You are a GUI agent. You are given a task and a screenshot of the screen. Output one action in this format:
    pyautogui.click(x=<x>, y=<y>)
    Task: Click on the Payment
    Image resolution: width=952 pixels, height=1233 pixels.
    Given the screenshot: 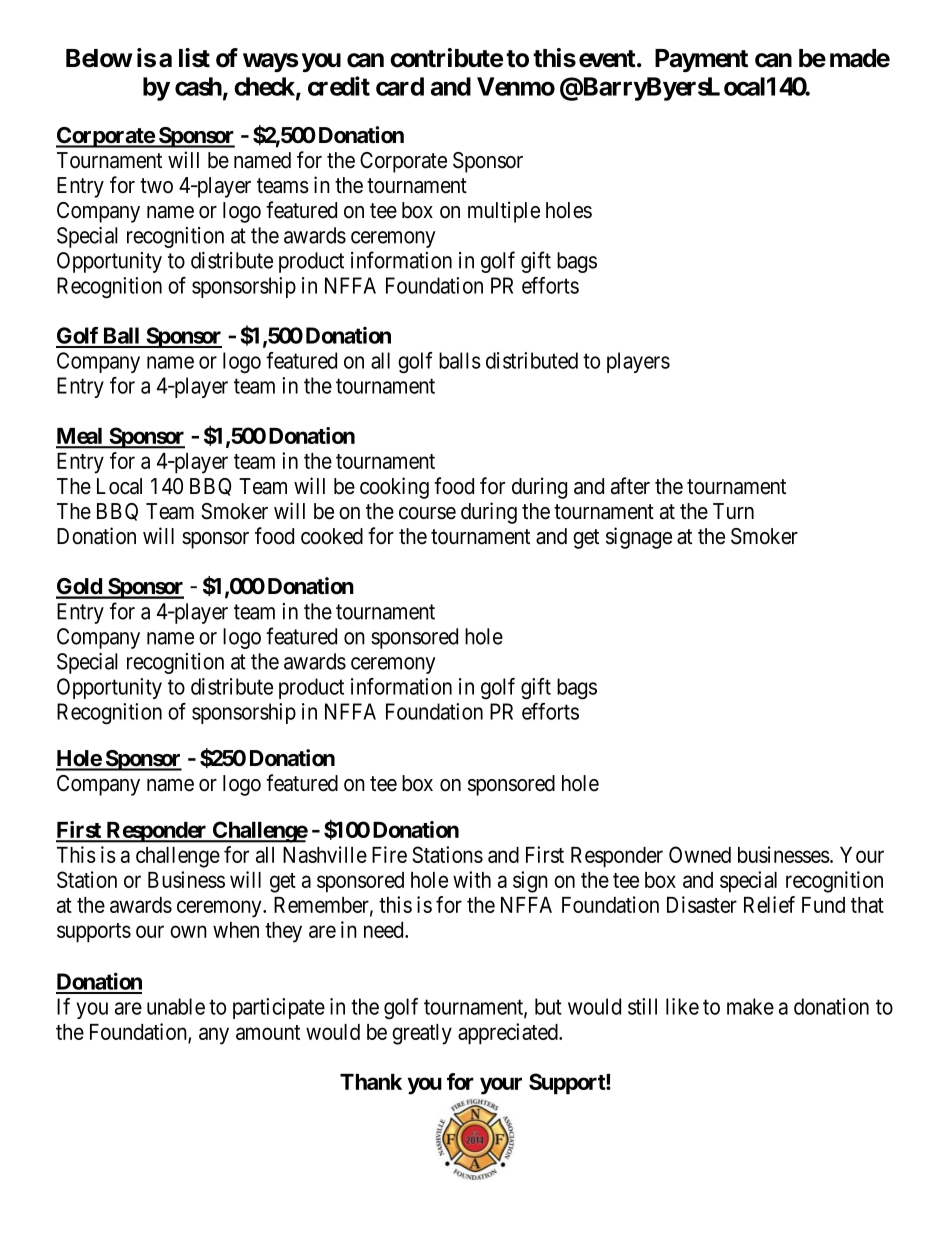 What is the action you would take?
    pyautogui.click(x=701, y=60)
